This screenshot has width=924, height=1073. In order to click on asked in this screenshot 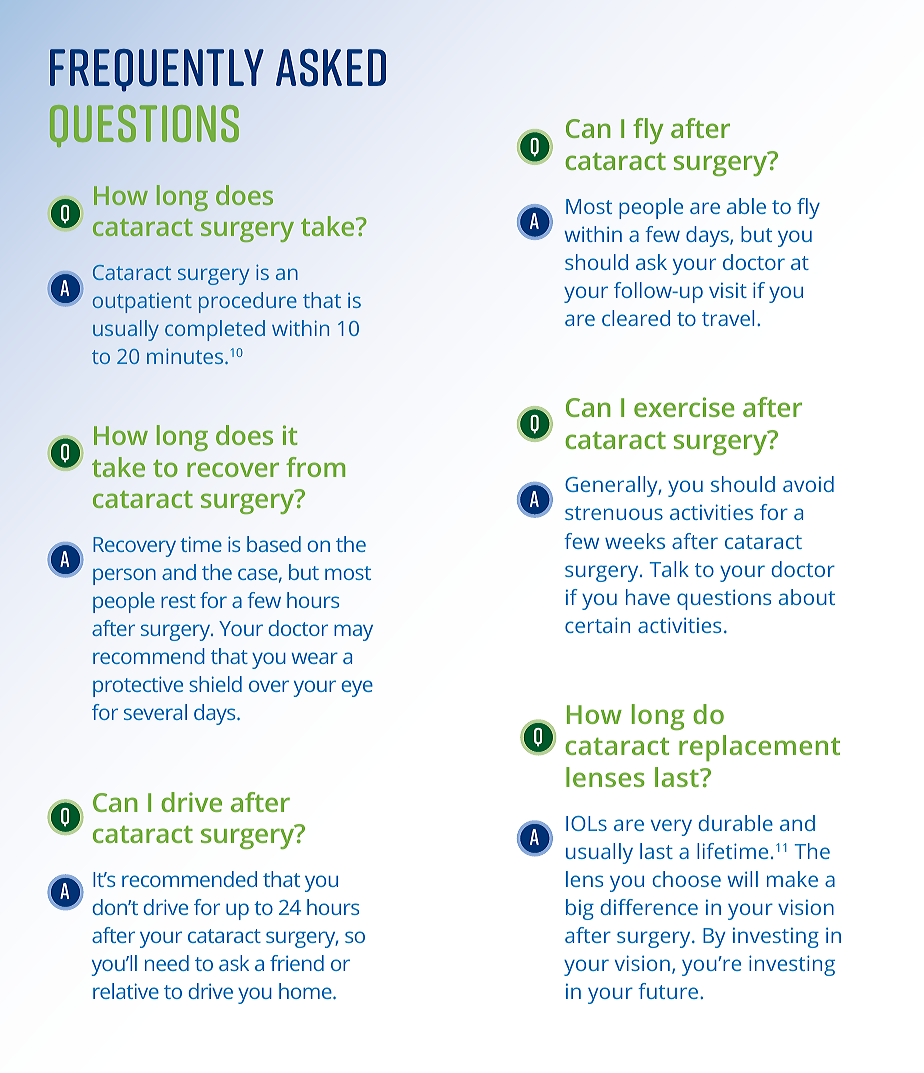, I will do `click(331, 68)`.
